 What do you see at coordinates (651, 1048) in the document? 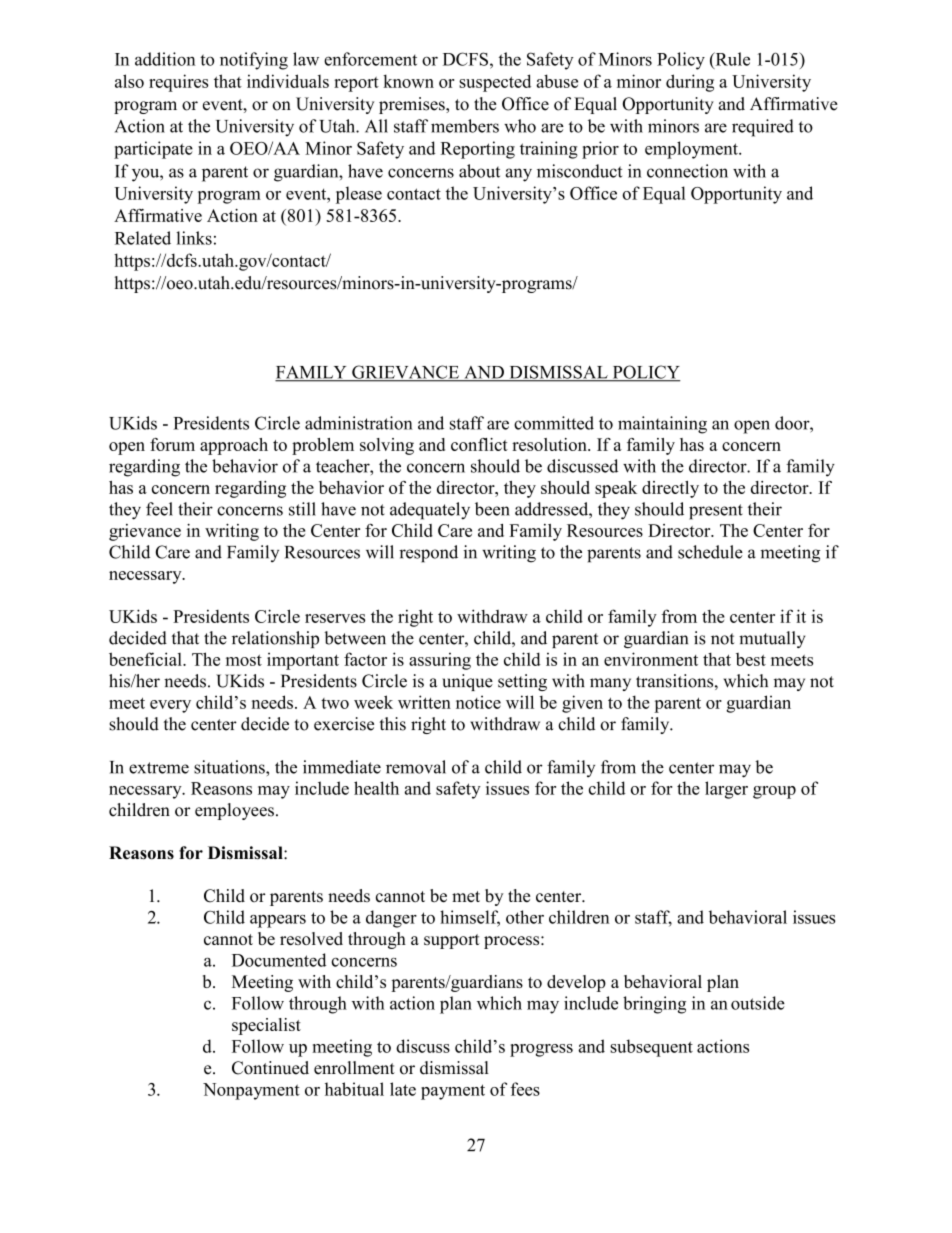
I see `subsequent` at bounding box center [651, 1048].
